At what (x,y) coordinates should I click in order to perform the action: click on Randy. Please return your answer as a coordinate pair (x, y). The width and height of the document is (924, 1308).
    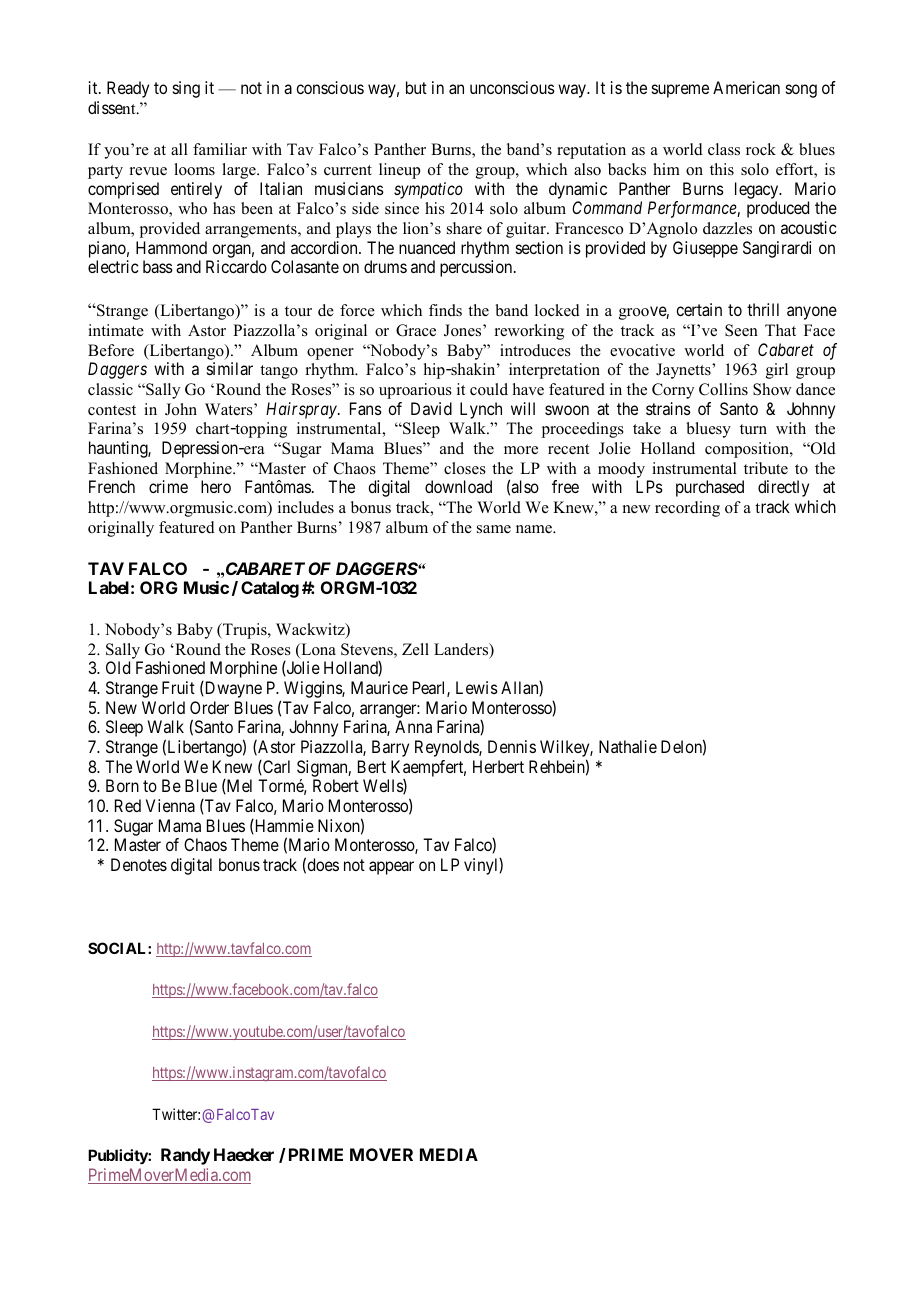
    Looking at the image, I should click on (185, 1156).
